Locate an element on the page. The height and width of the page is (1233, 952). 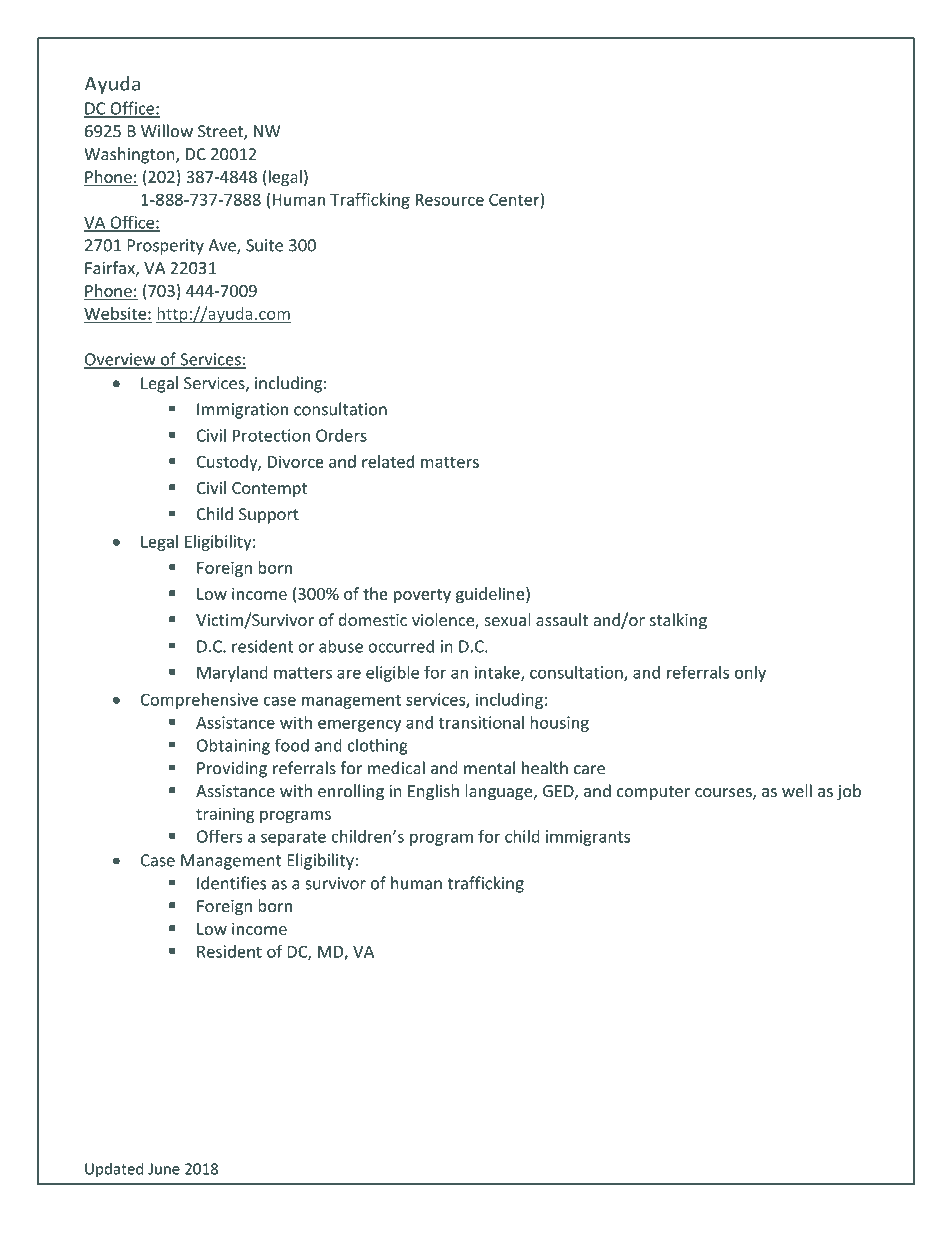
stalking is located at coordinates (678, 621).
